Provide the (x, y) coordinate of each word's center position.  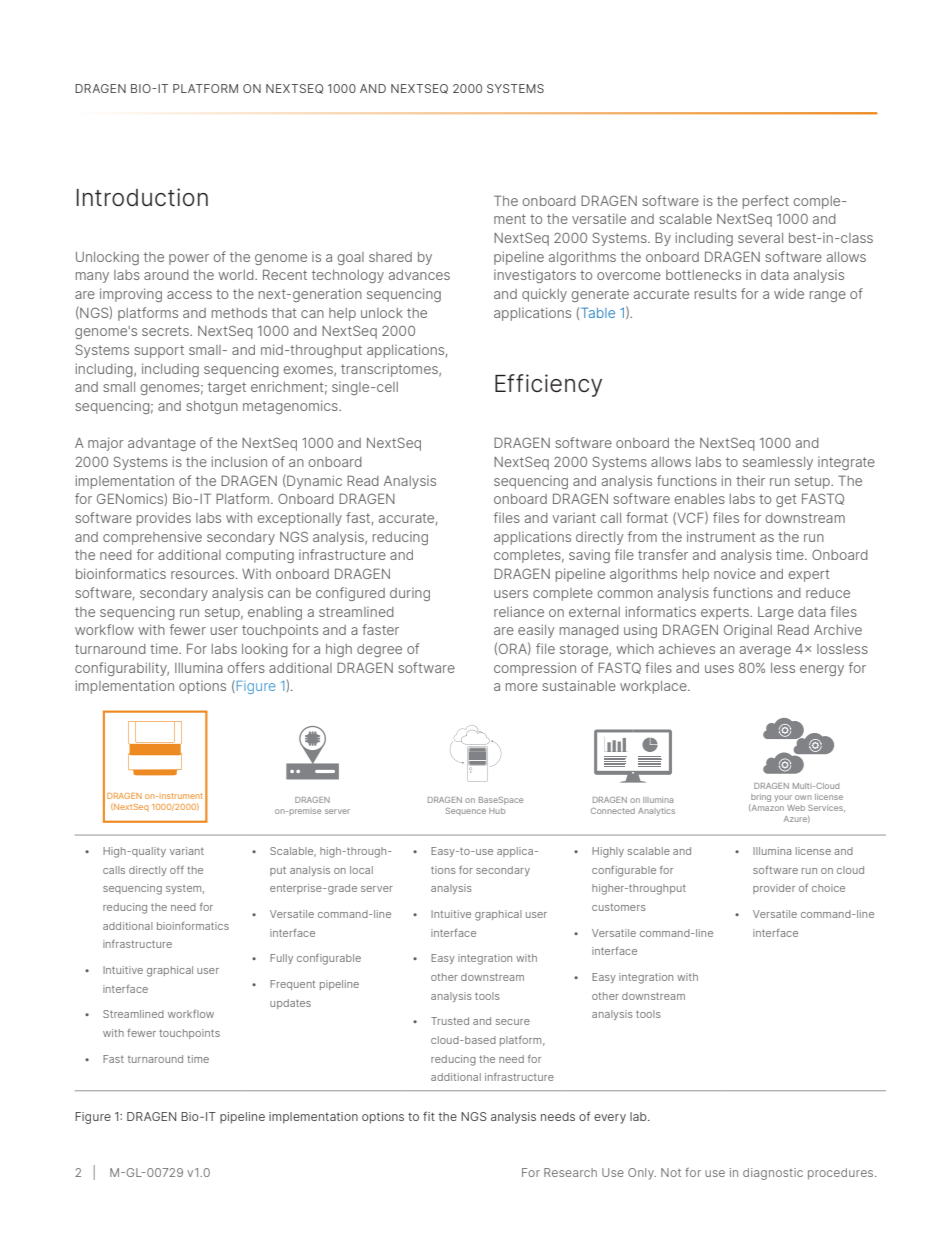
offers (246, 667)
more (522, 687)
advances (419, 275)
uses (719, 669)
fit (429, 1116)
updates (290, 1004)
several (760, 238)
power (189, 259)
